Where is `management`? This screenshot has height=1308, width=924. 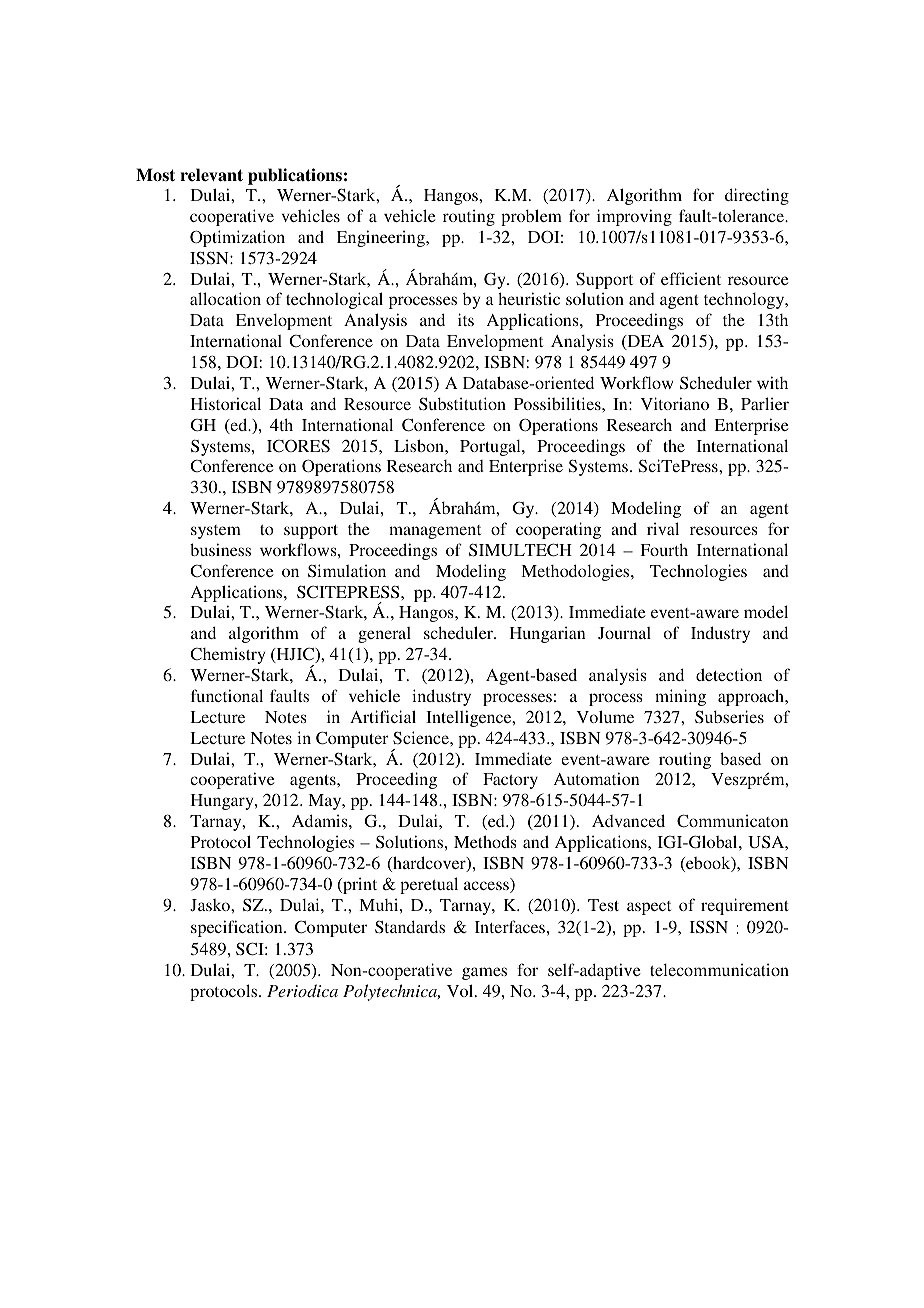
management is located at coordinates (435, 532).
